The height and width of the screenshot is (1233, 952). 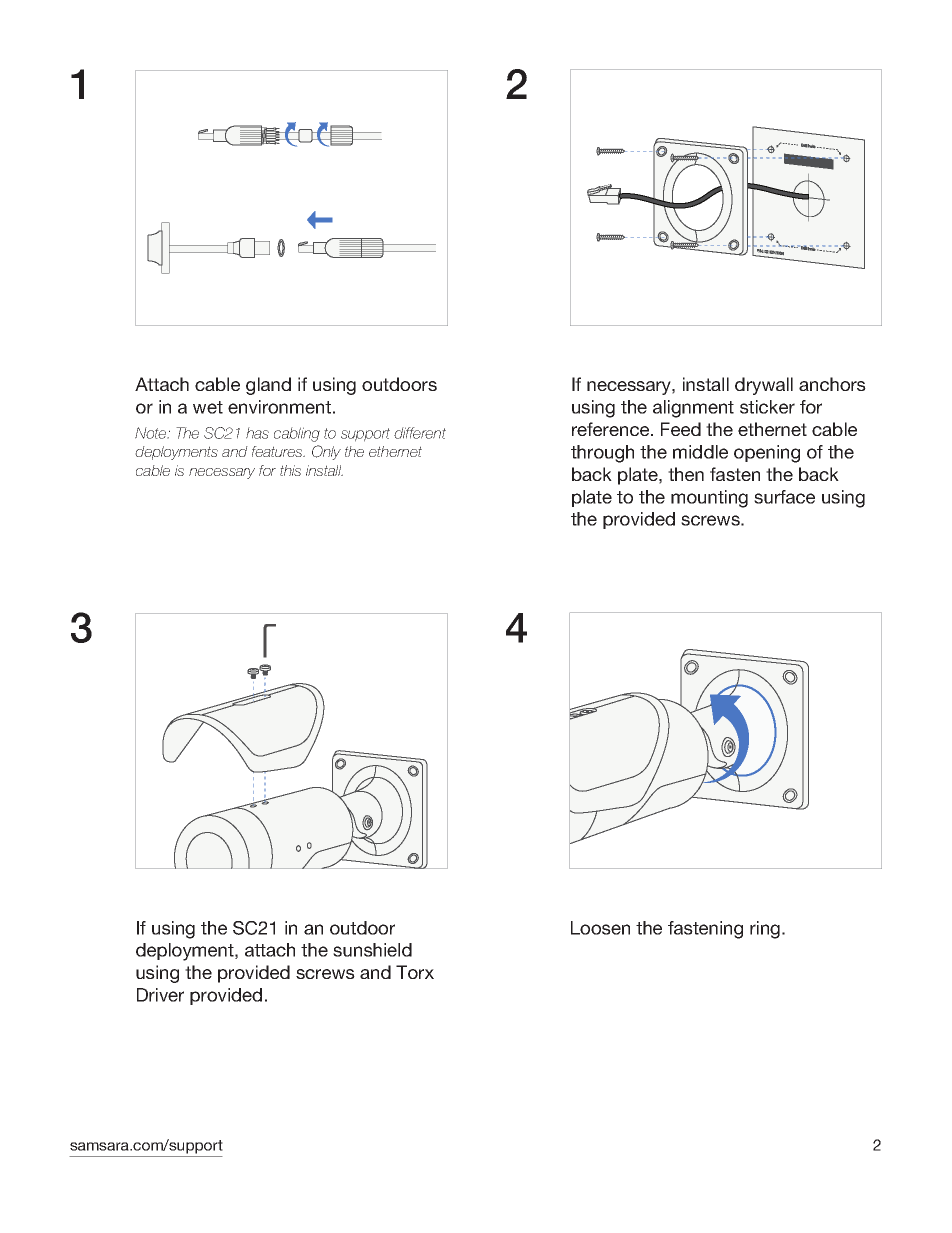 I want to click on wet, so click(x=208, y=407).
